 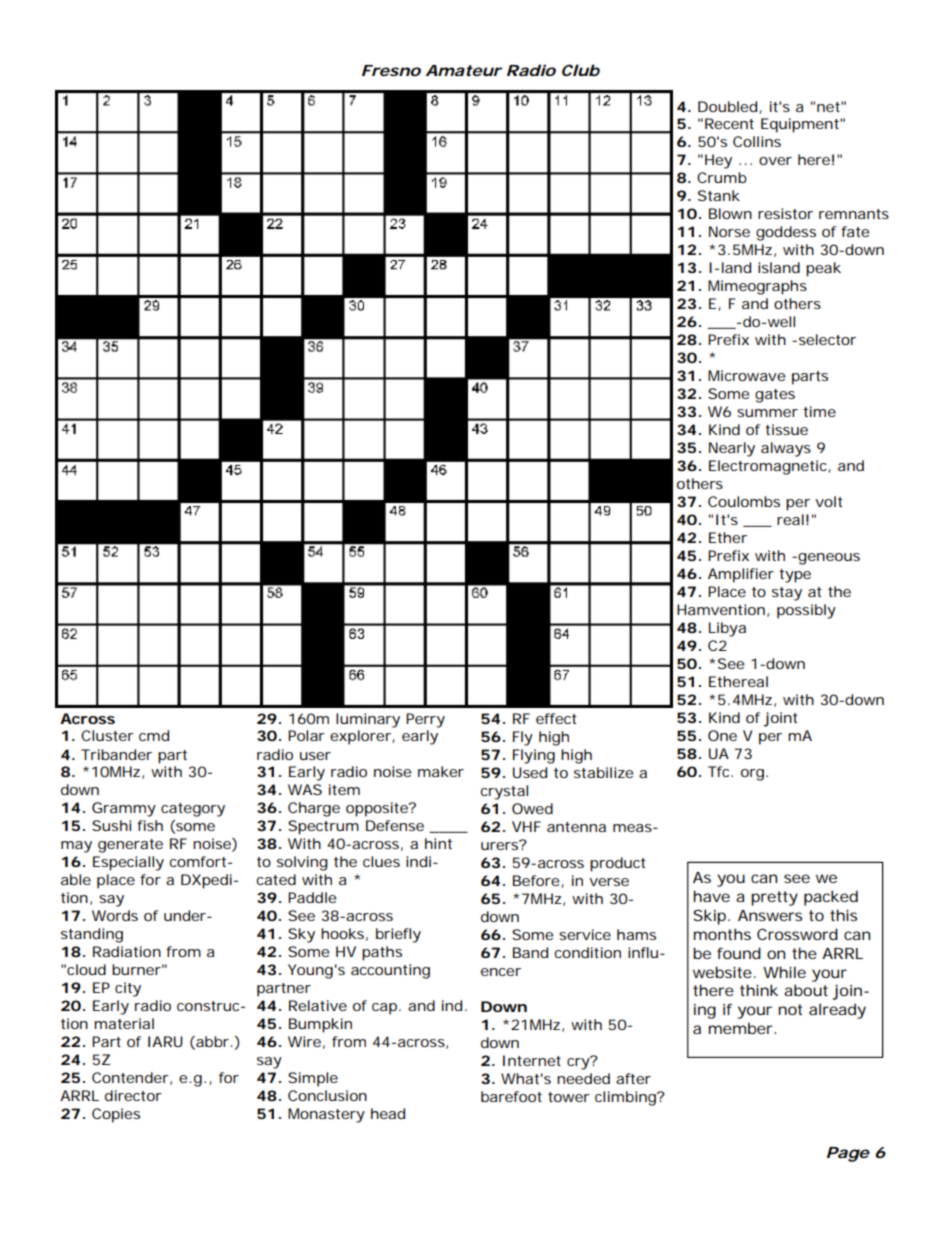 I want to click on Hey, so click(x=718, y=161).
